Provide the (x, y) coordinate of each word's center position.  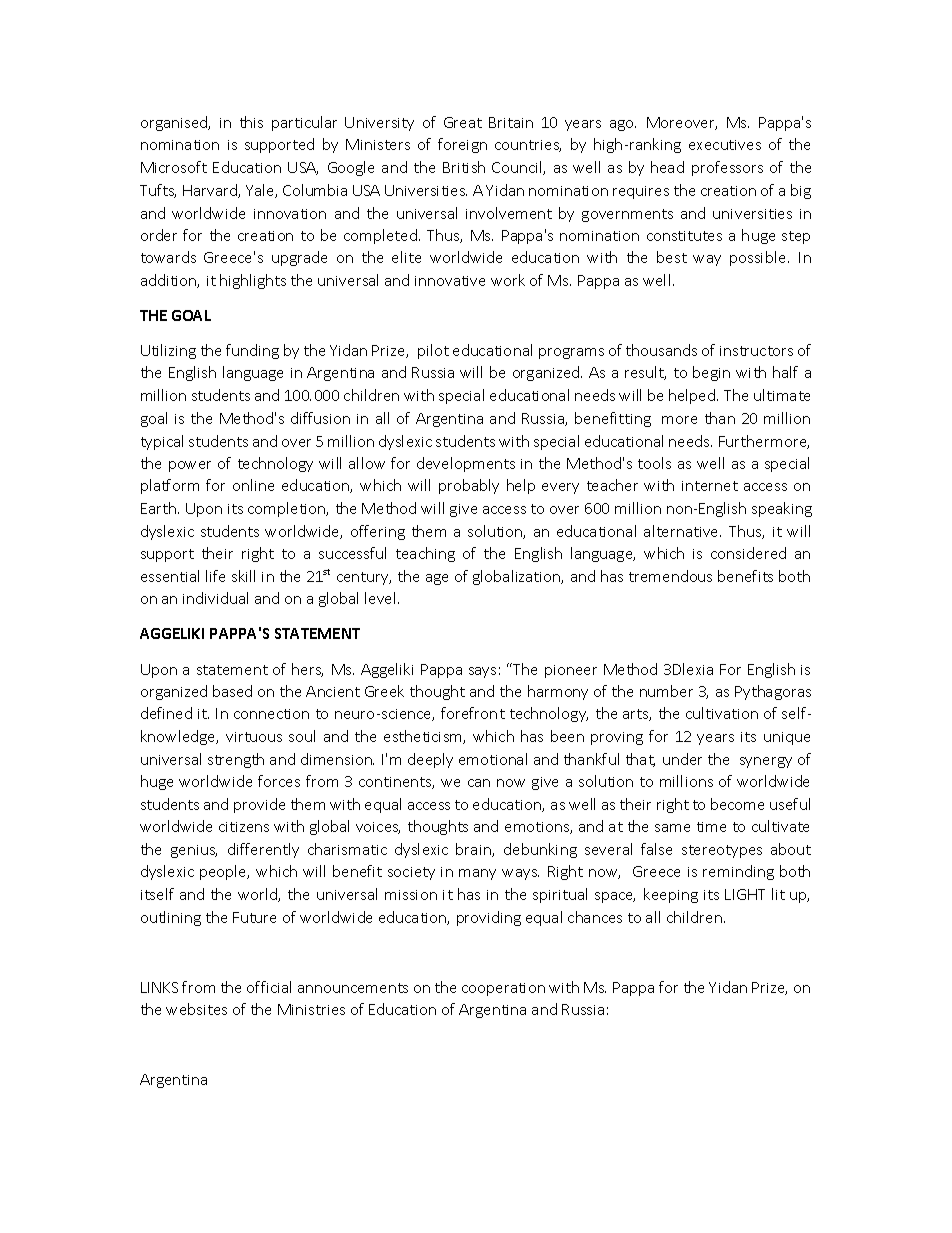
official (269, 987)
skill (243, 576)
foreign (462, 145)
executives (725, 145)
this (251, 122)
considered (748, 553)
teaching (425, 554)
